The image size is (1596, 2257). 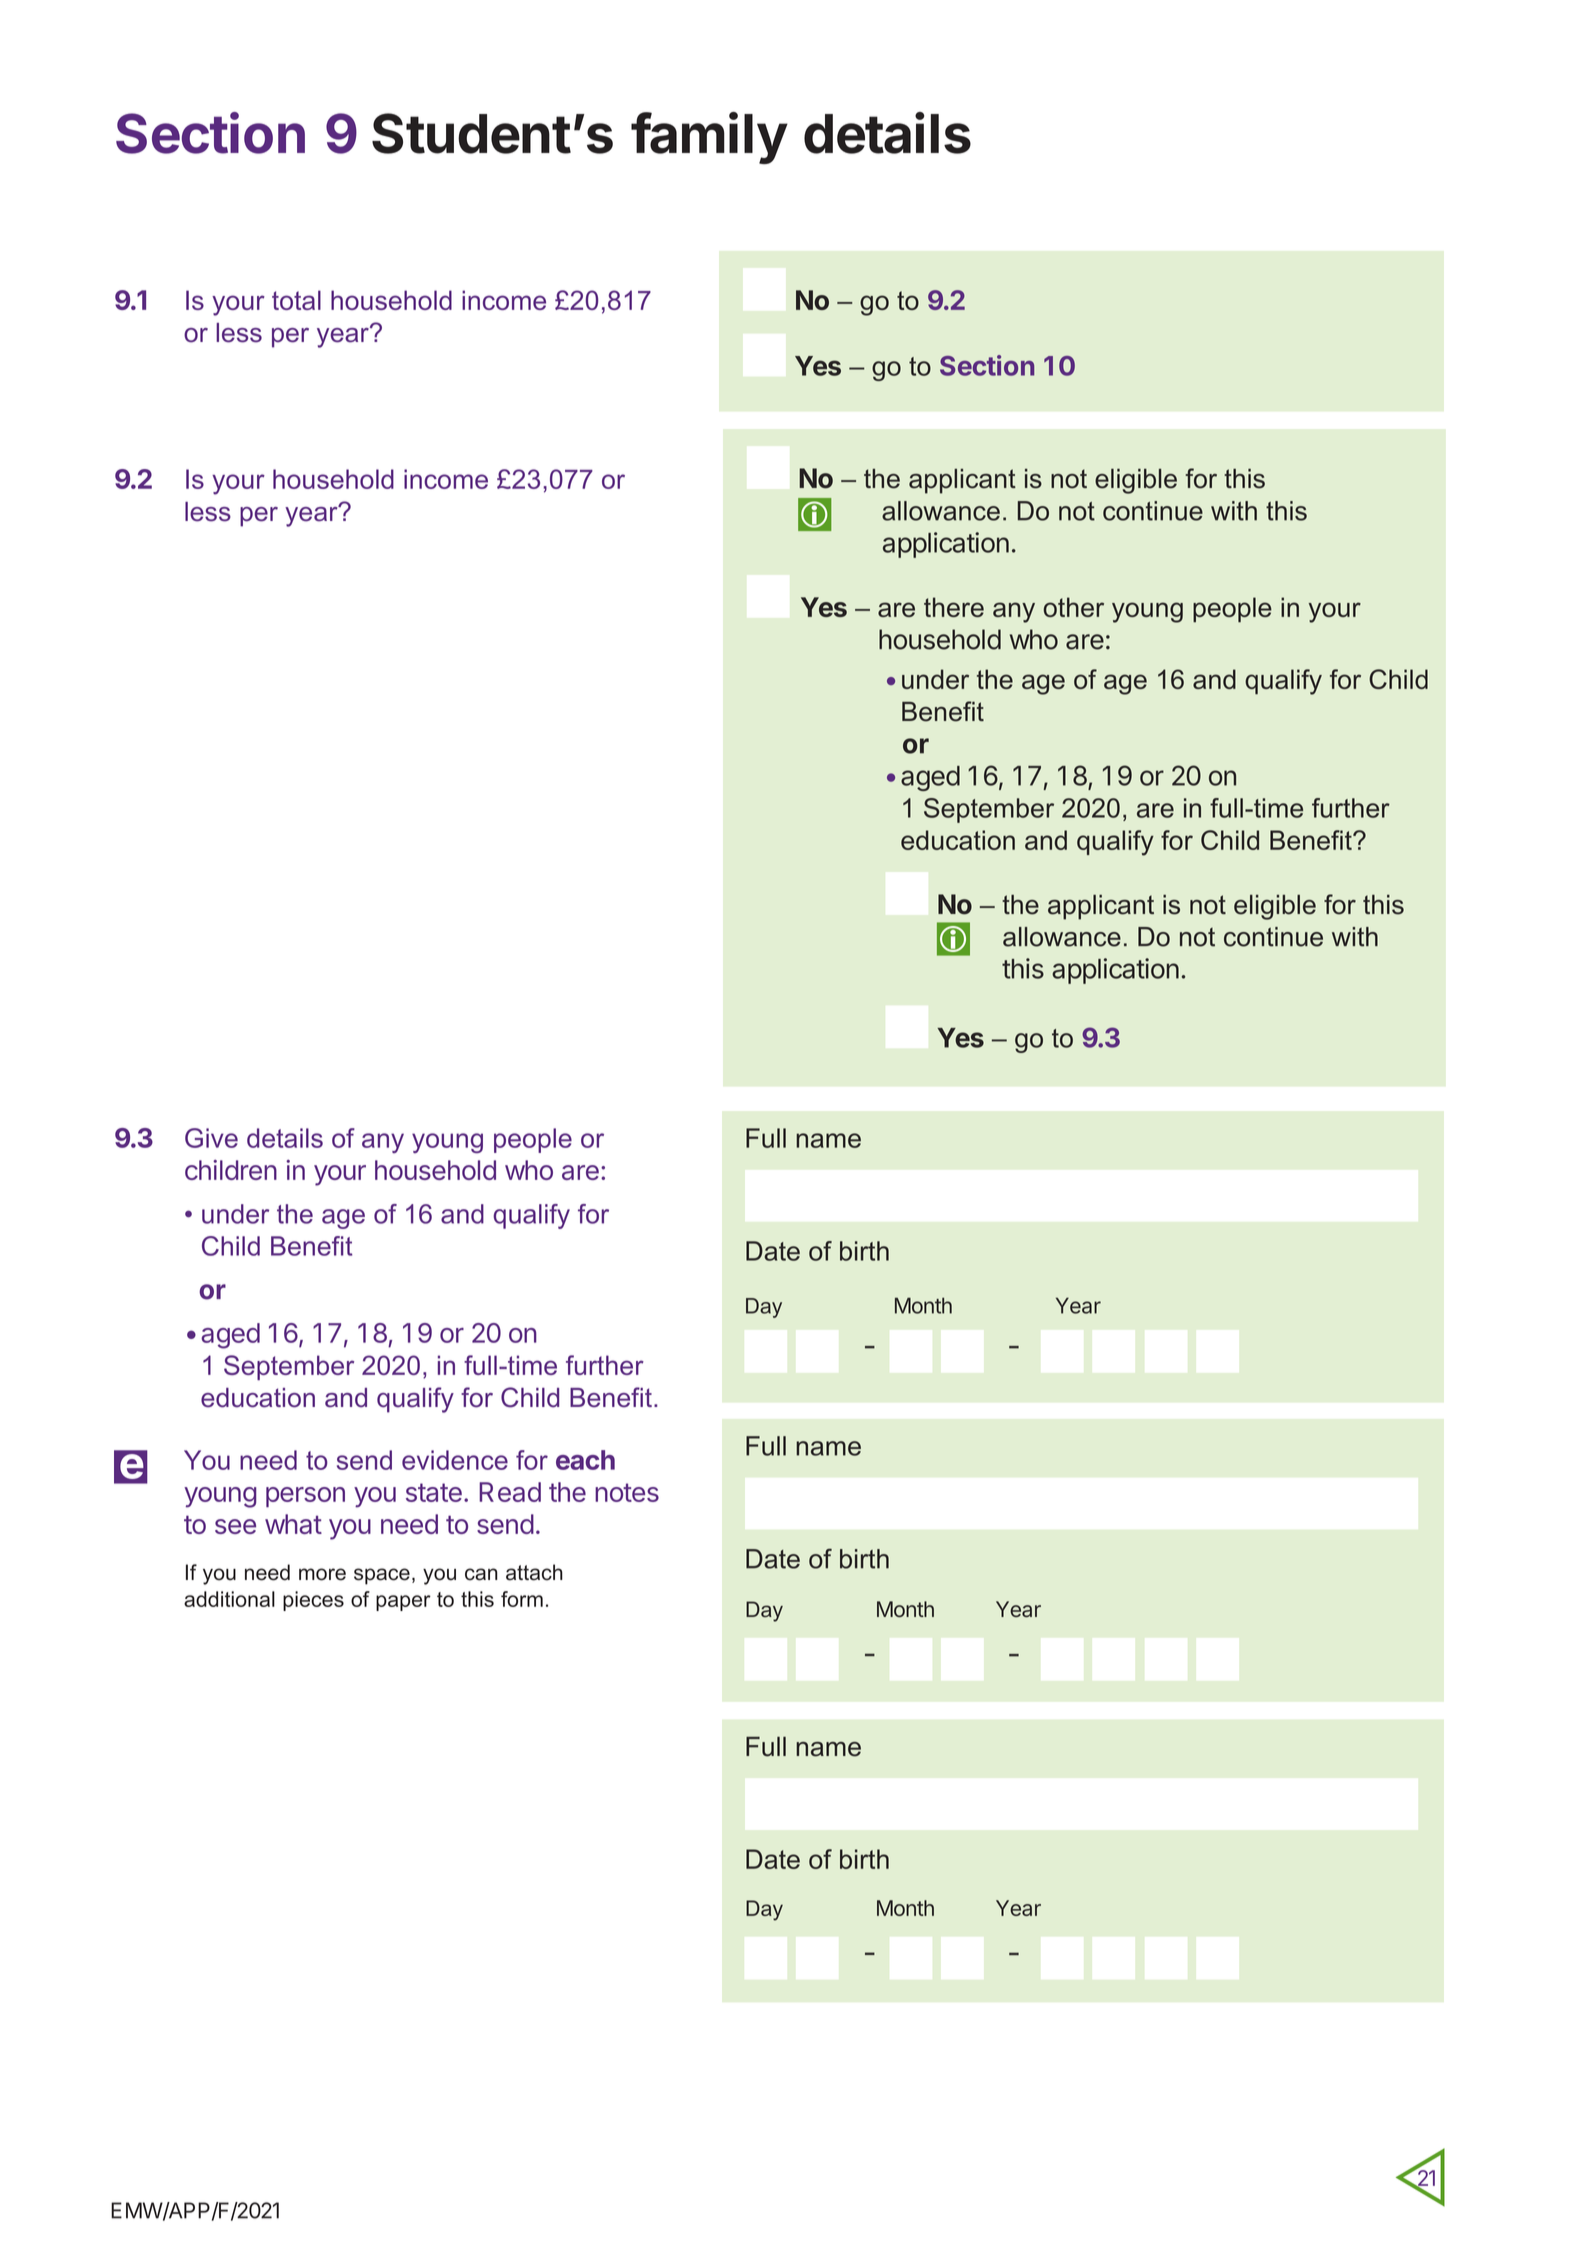 What do you see at coordinates (510, 1492) in the document?
I see `Read` at bounding box center [510, 1492].
